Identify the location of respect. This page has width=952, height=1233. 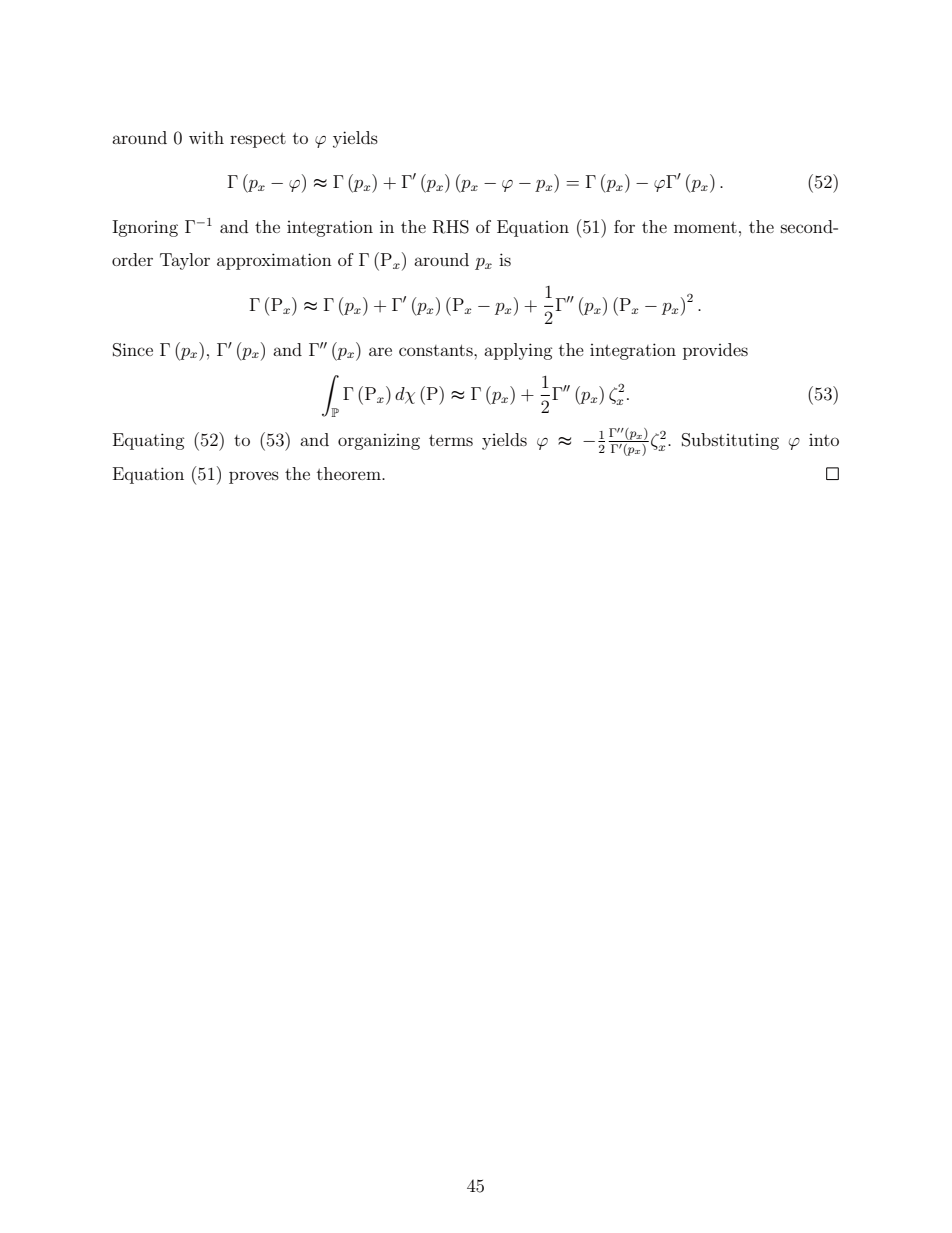
(258, 140).
